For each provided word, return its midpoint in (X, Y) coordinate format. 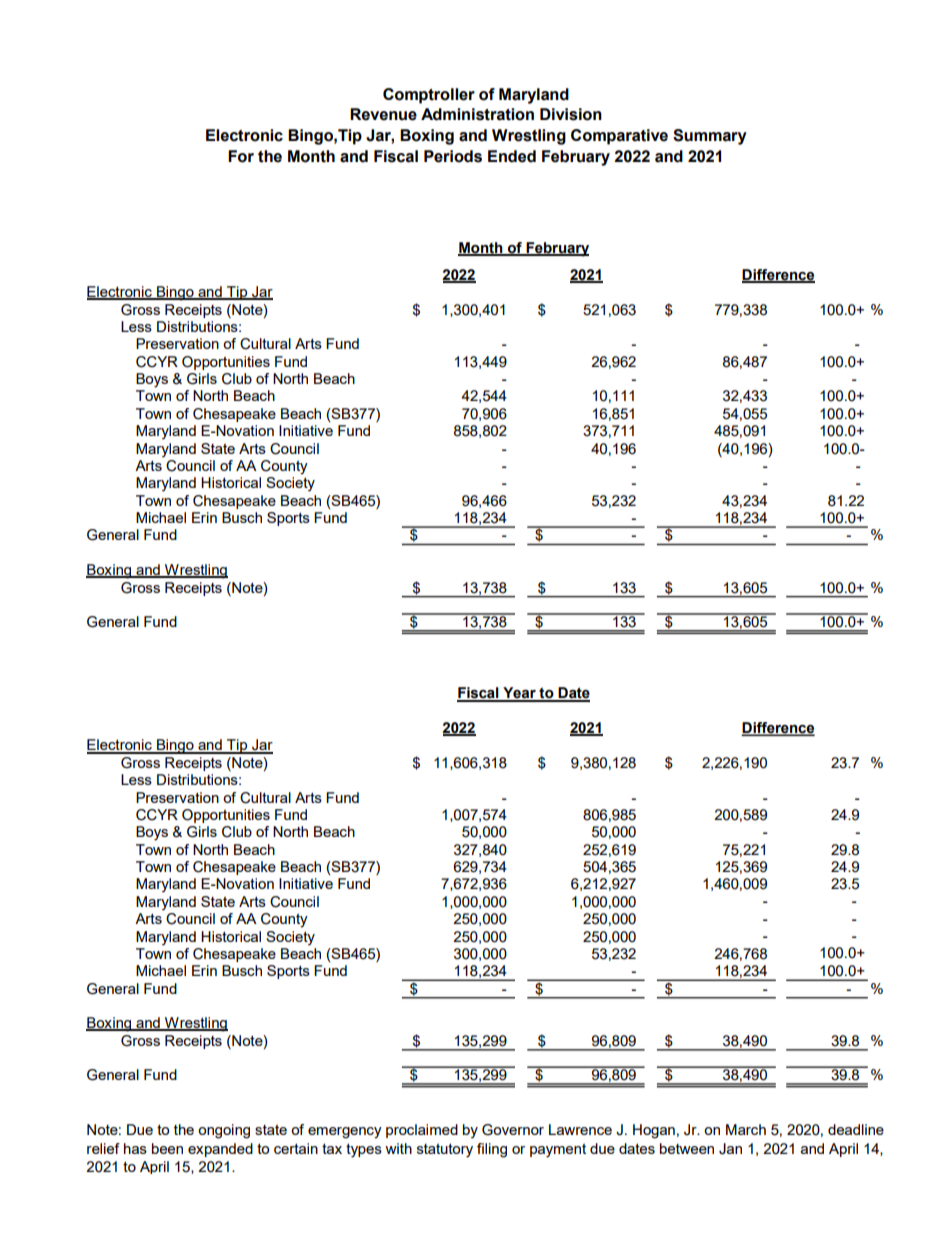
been (167, 1148)
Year (519, 694)
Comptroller (429, 96)
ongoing (224, 1131)
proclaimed (422, 1131)
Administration (477, 114)
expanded (220, 1150)
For (241, 156)
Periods (453, 156)
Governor (513, 1130)
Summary (710, 137)
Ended (512, 156)
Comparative (619, 137)
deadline (856, 1129)
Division (571, 114)
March (746, 1129)
